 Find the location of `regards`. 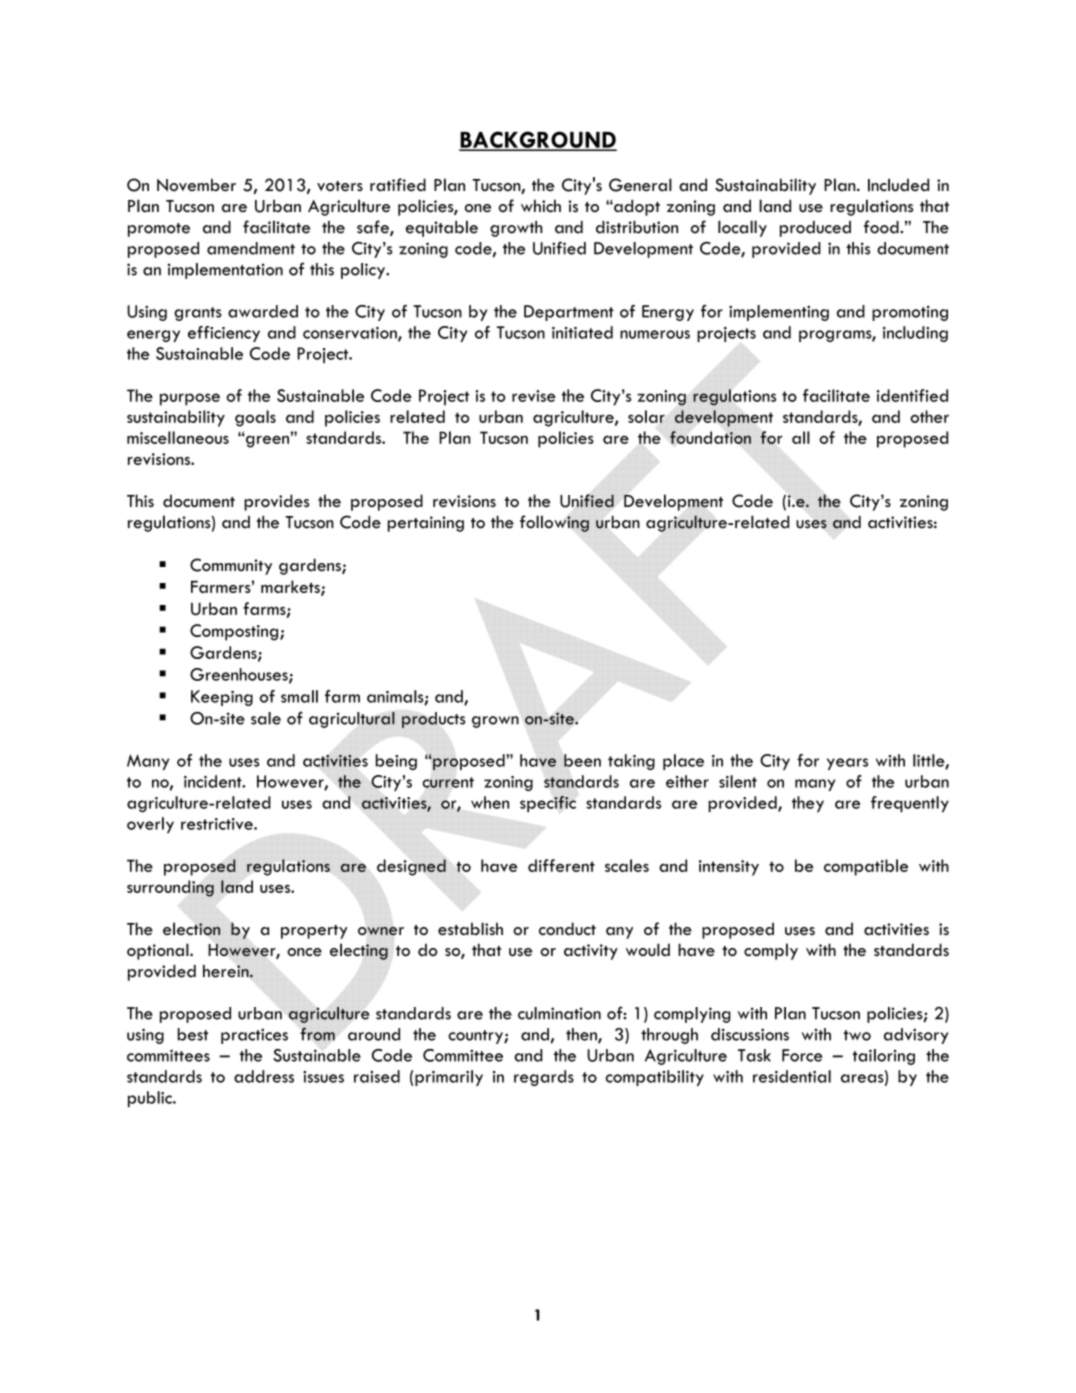

regards is located at coordinates (544, 1078).
